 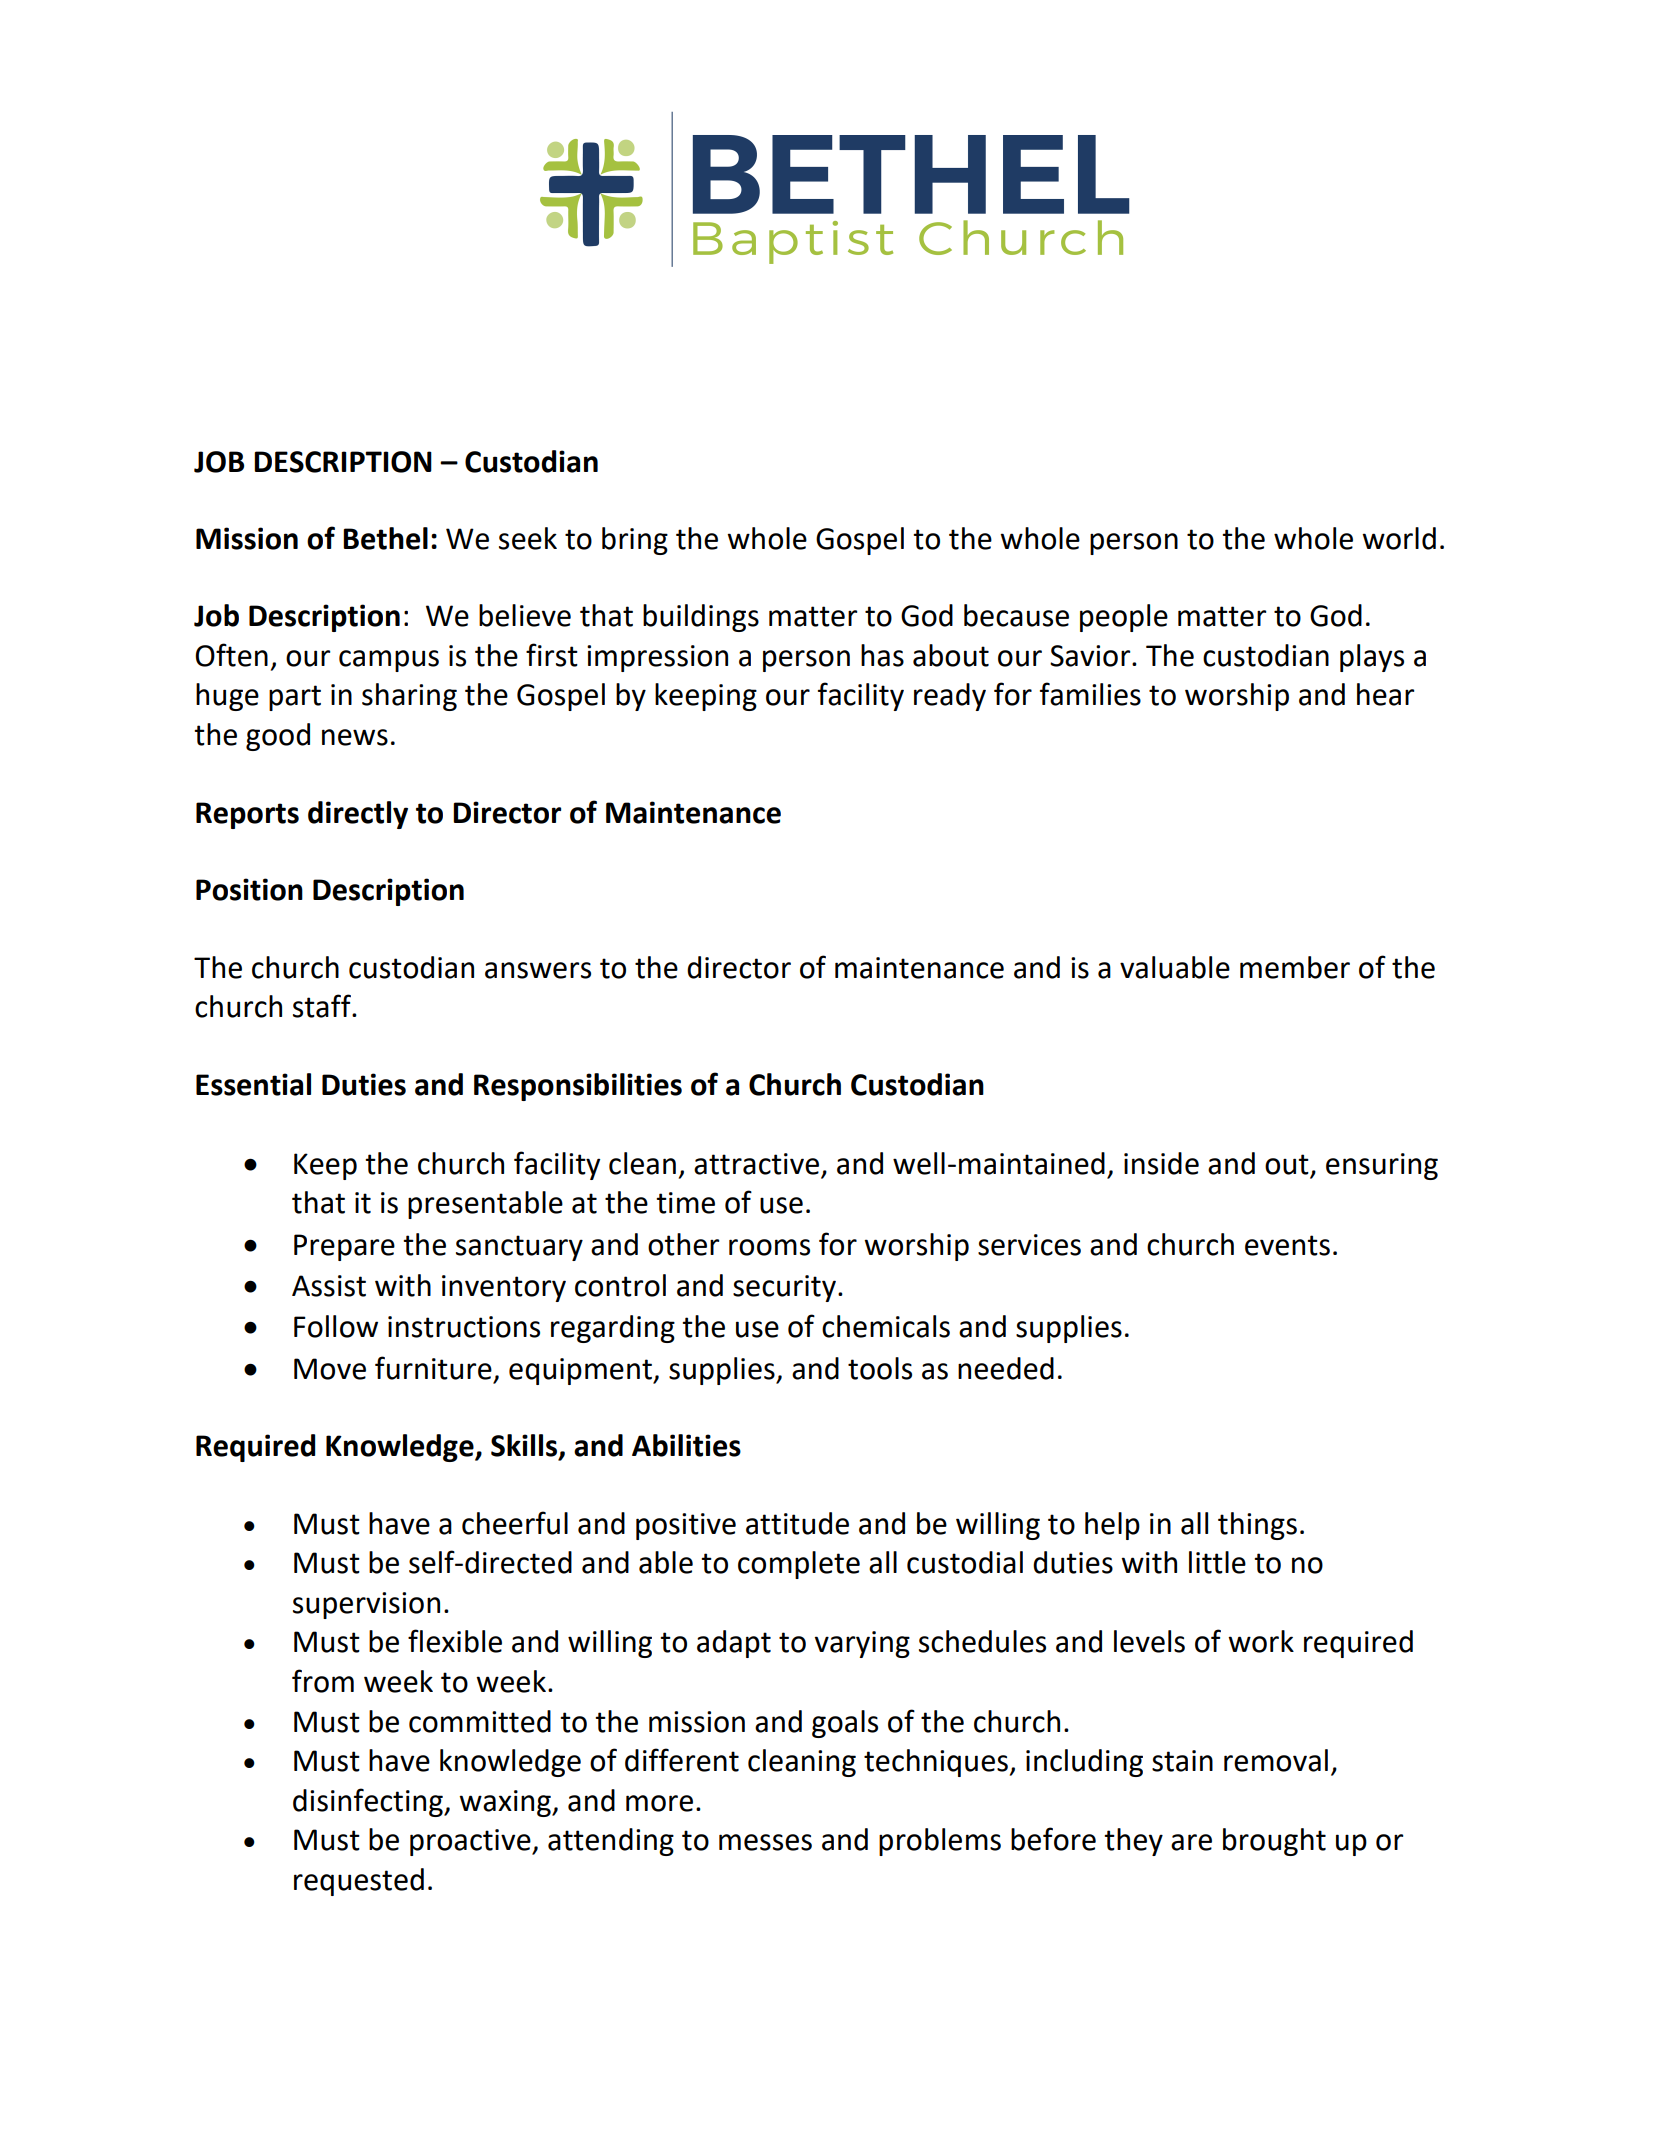 What do you see at coordinates (1287, 1245) in the screenshot?
I see `events` at bounding box center [1287, 1245].
